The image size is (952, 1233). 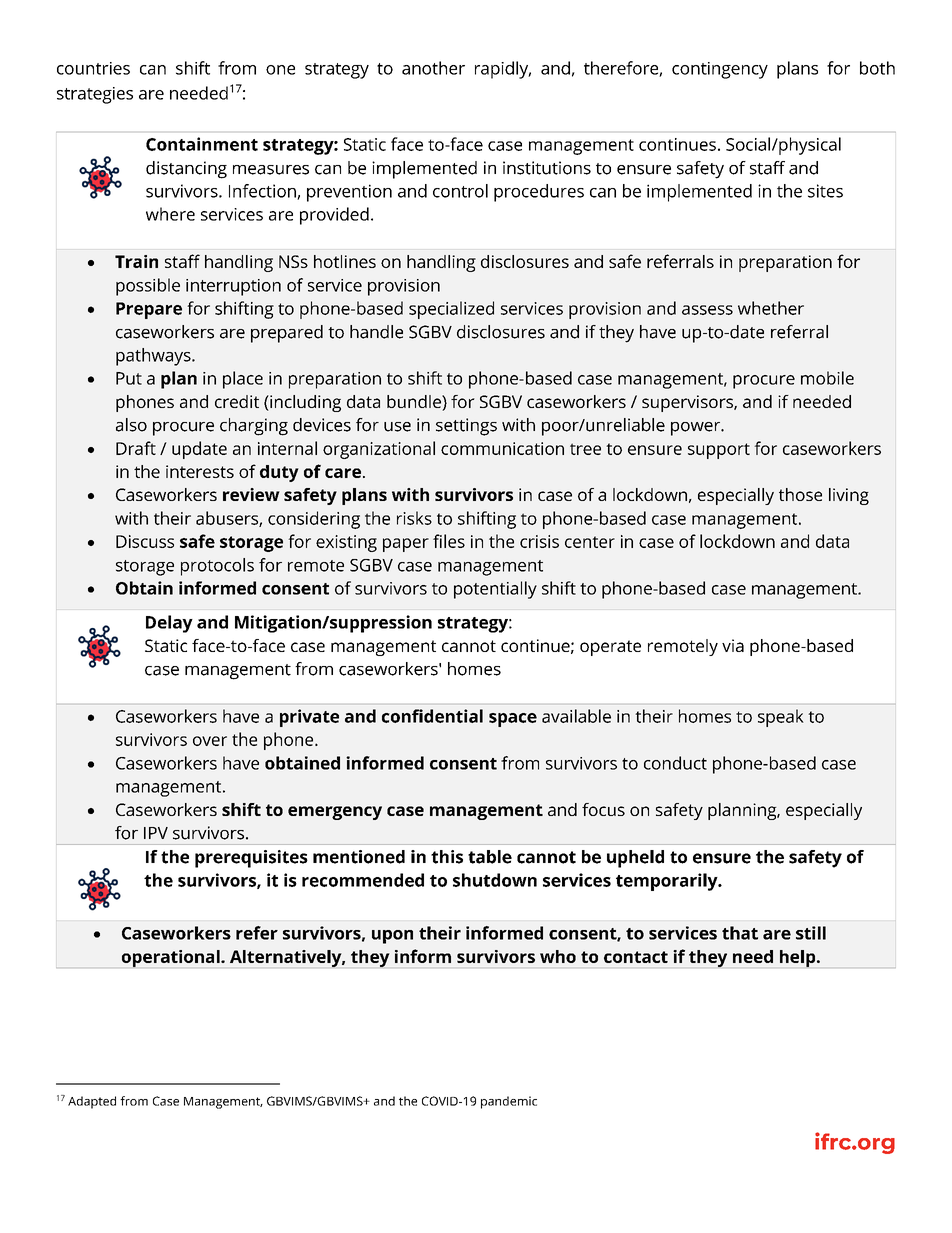 What do you see at coordinates (495, 590) in the page?
I see `potentially` at bounding box center [495, 590].
